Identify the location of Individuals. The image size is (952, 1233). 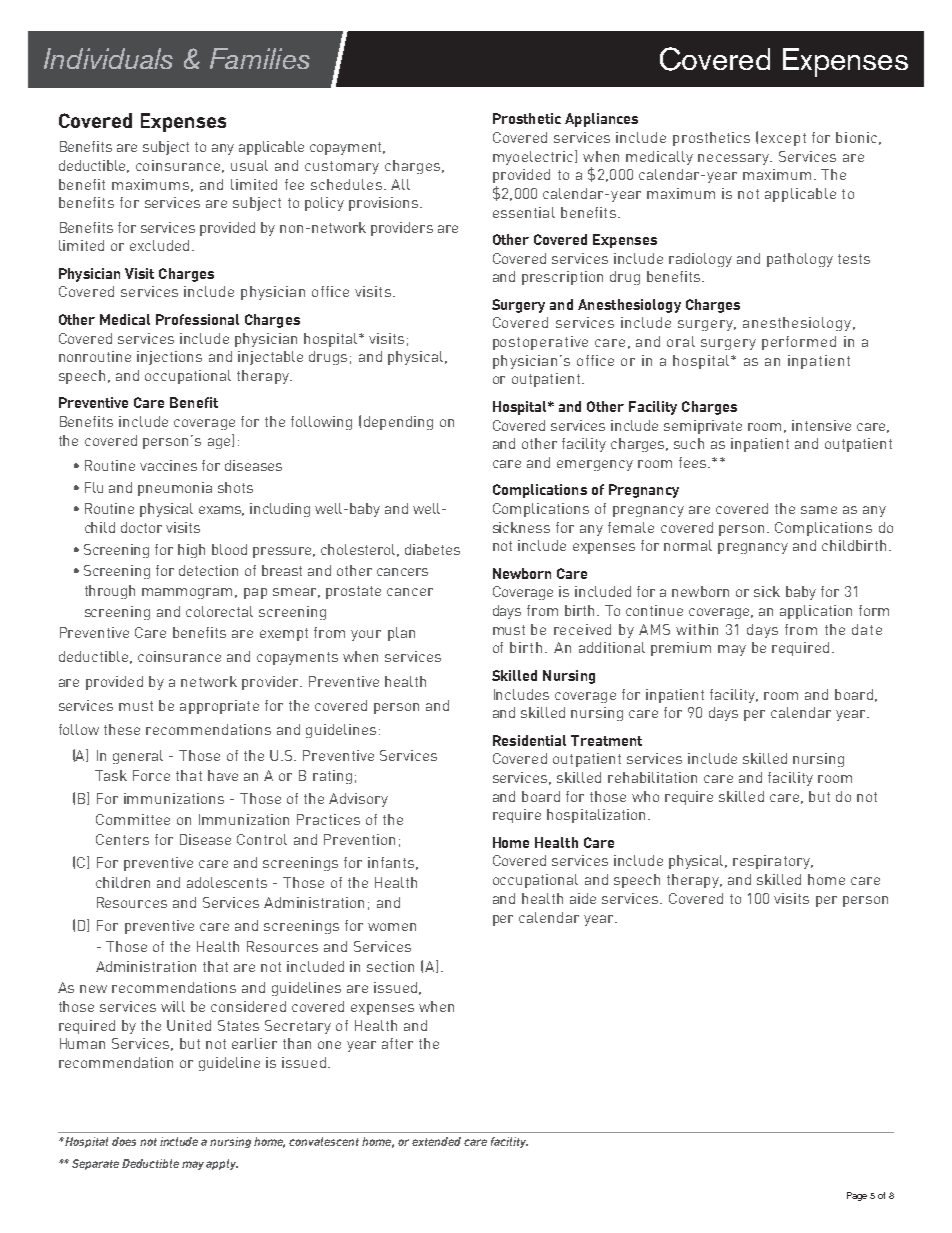
(108, 58).
